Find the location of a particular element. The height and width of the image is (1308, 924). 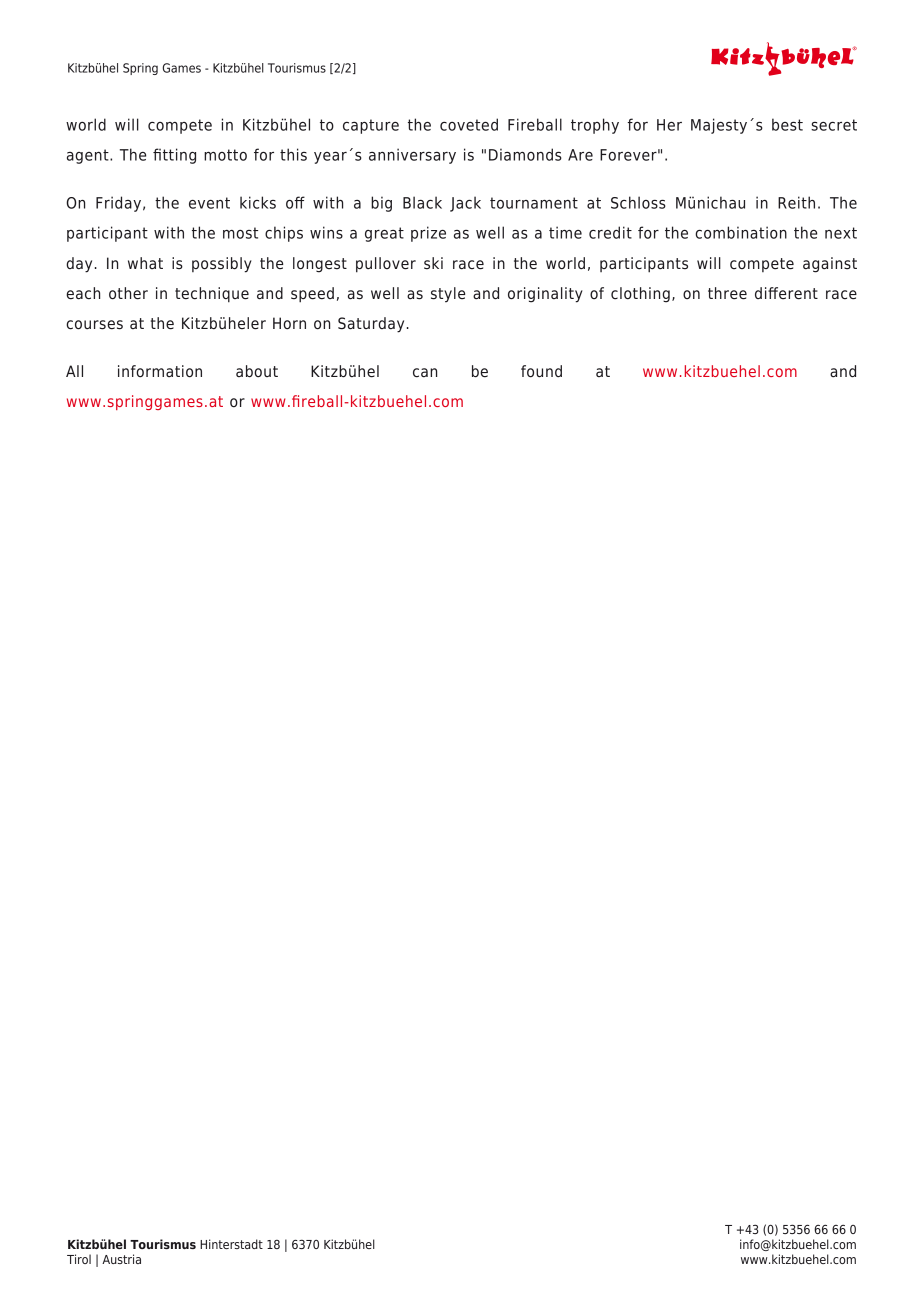

coveted is located at coordinates (469, 124).
